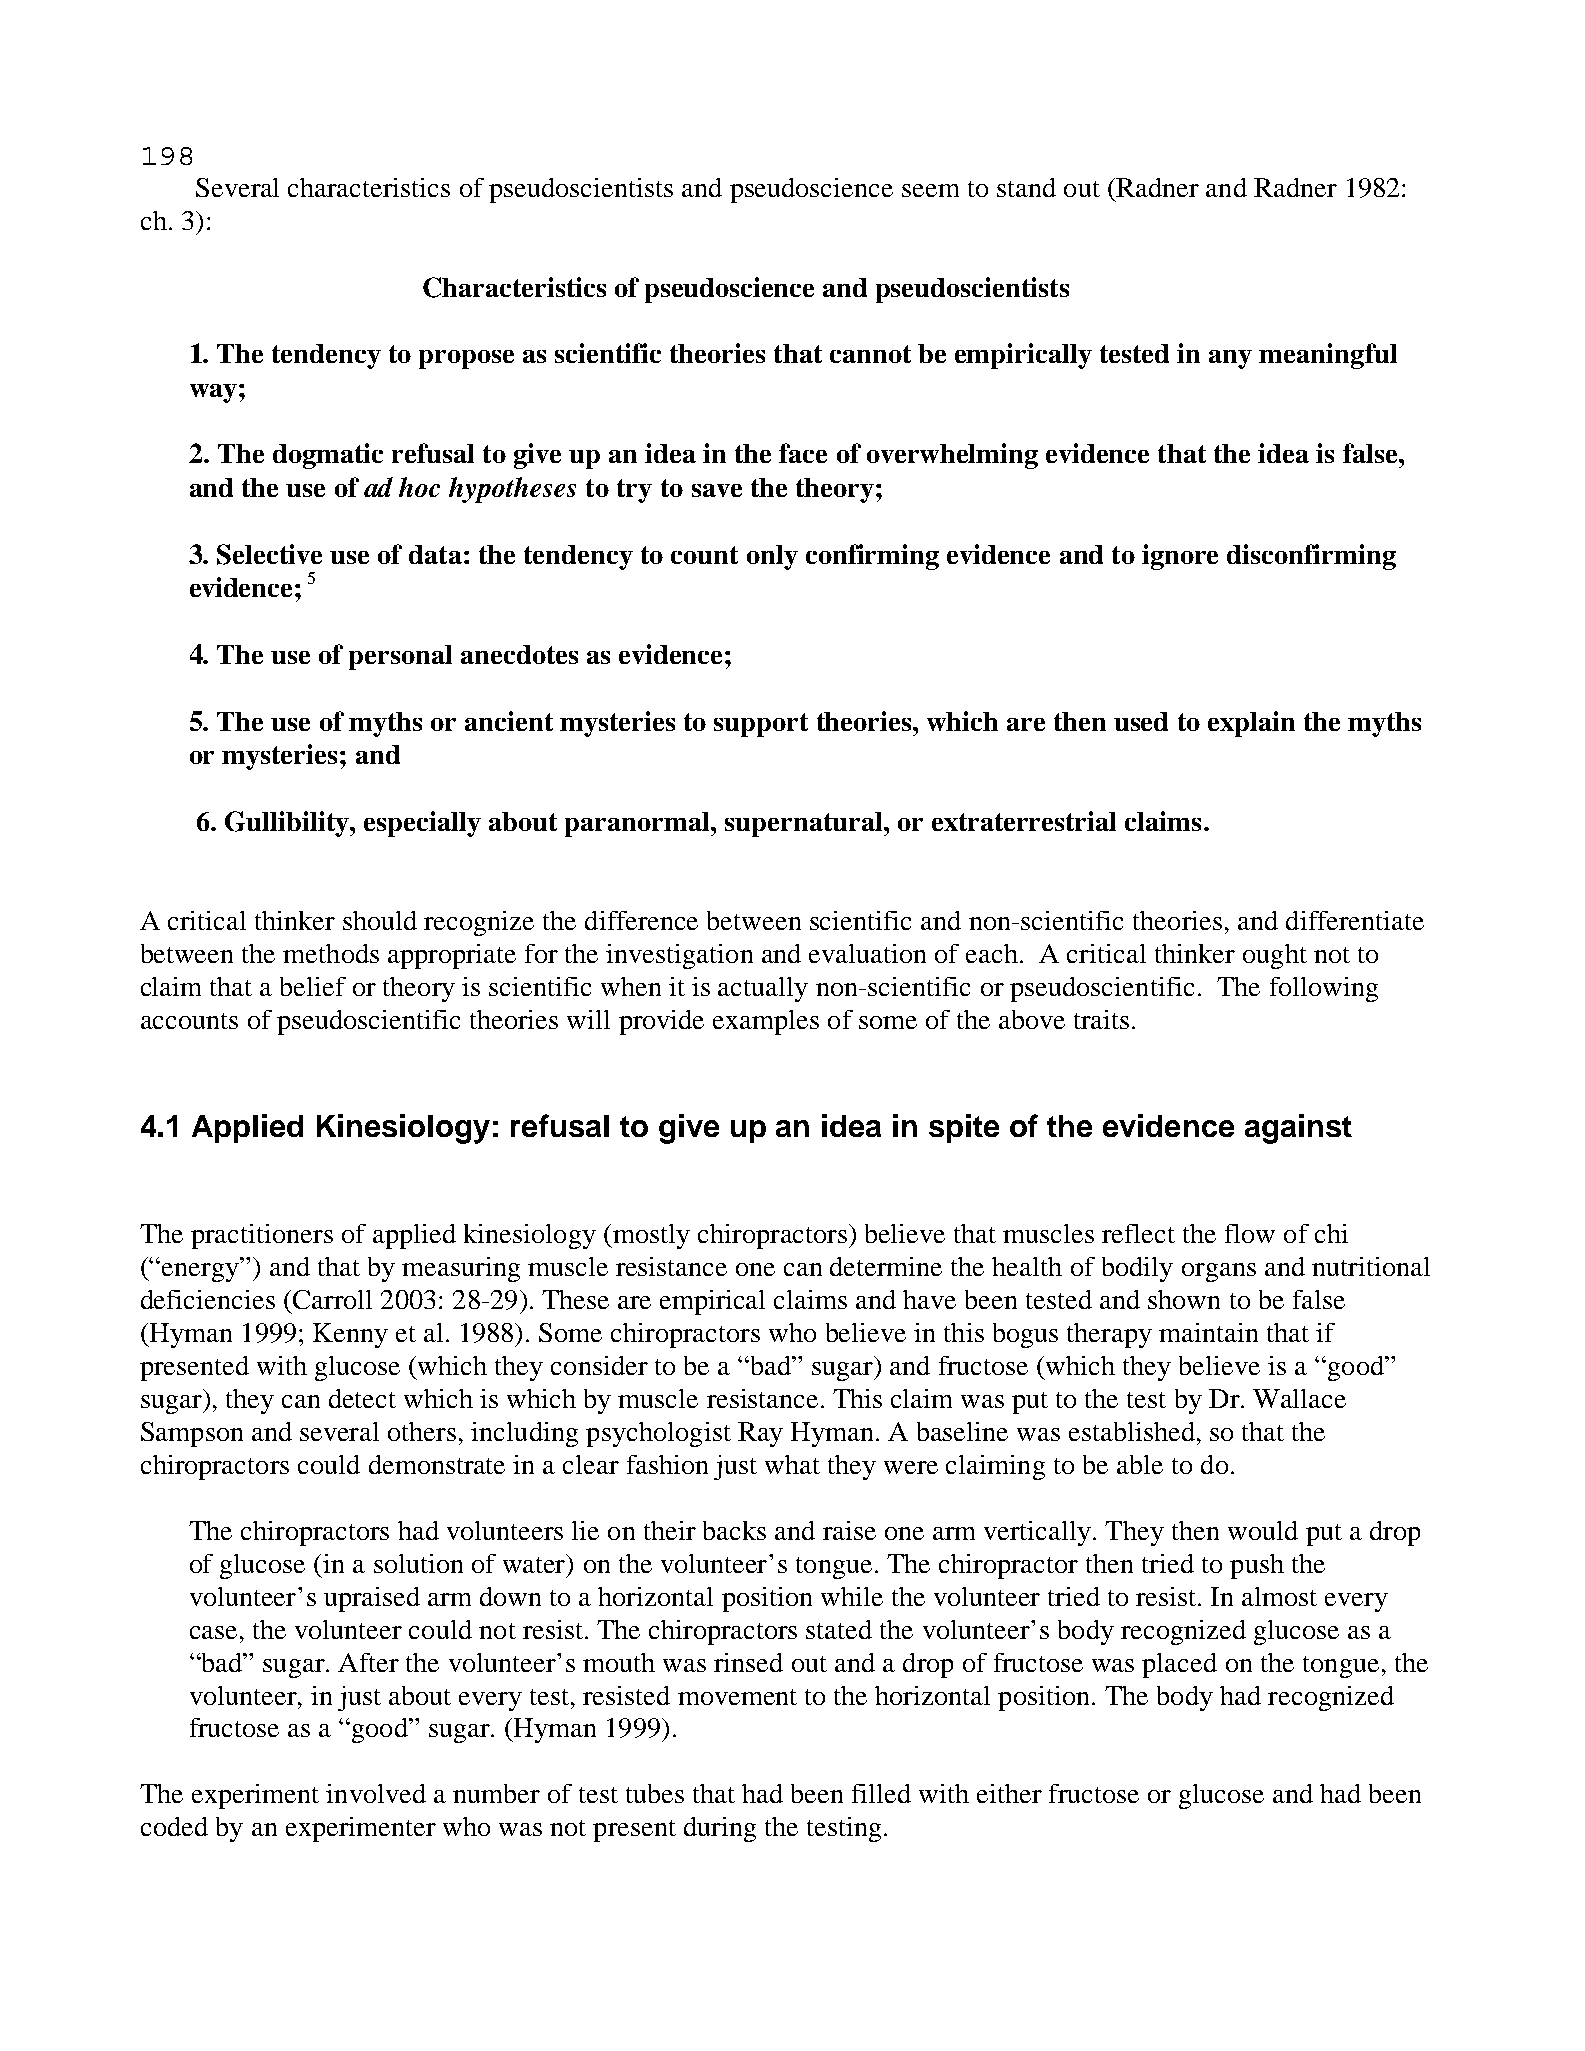  What do you see at coordinates (766, 1022) in the screenshot?
I see `examples` at bounding box center [766, 1022].
